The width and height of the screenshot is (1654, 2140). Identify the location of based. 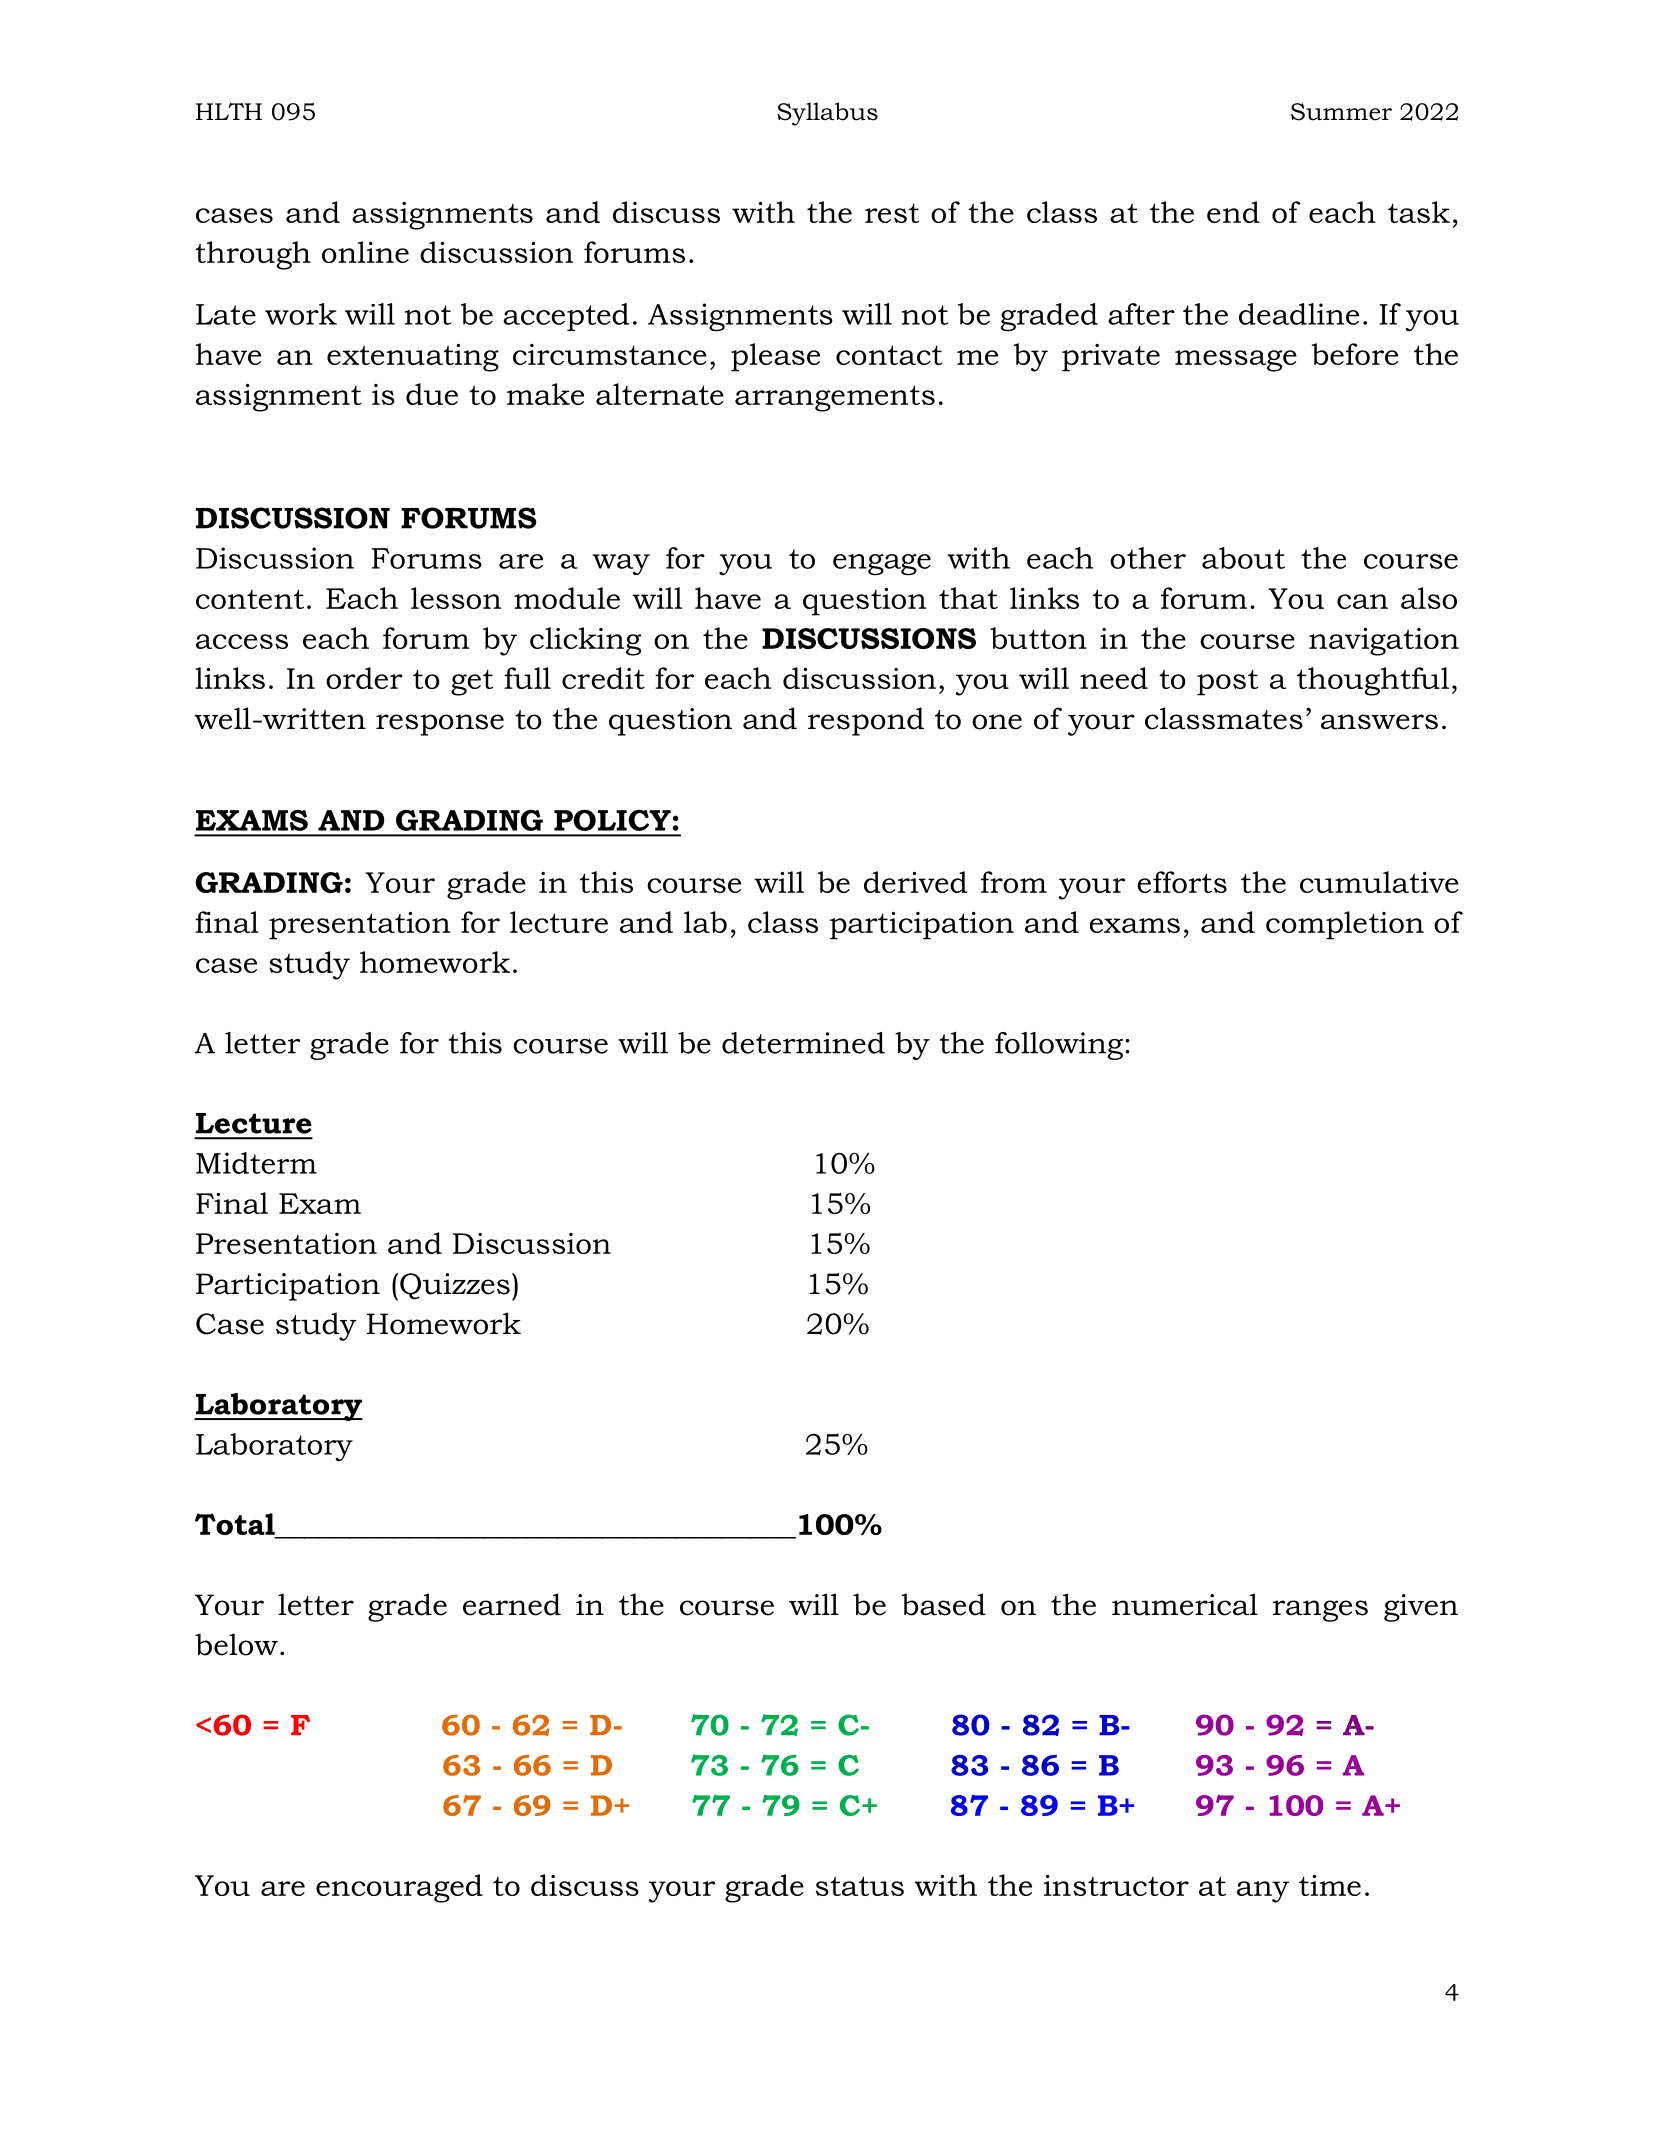
(944, 1604).
